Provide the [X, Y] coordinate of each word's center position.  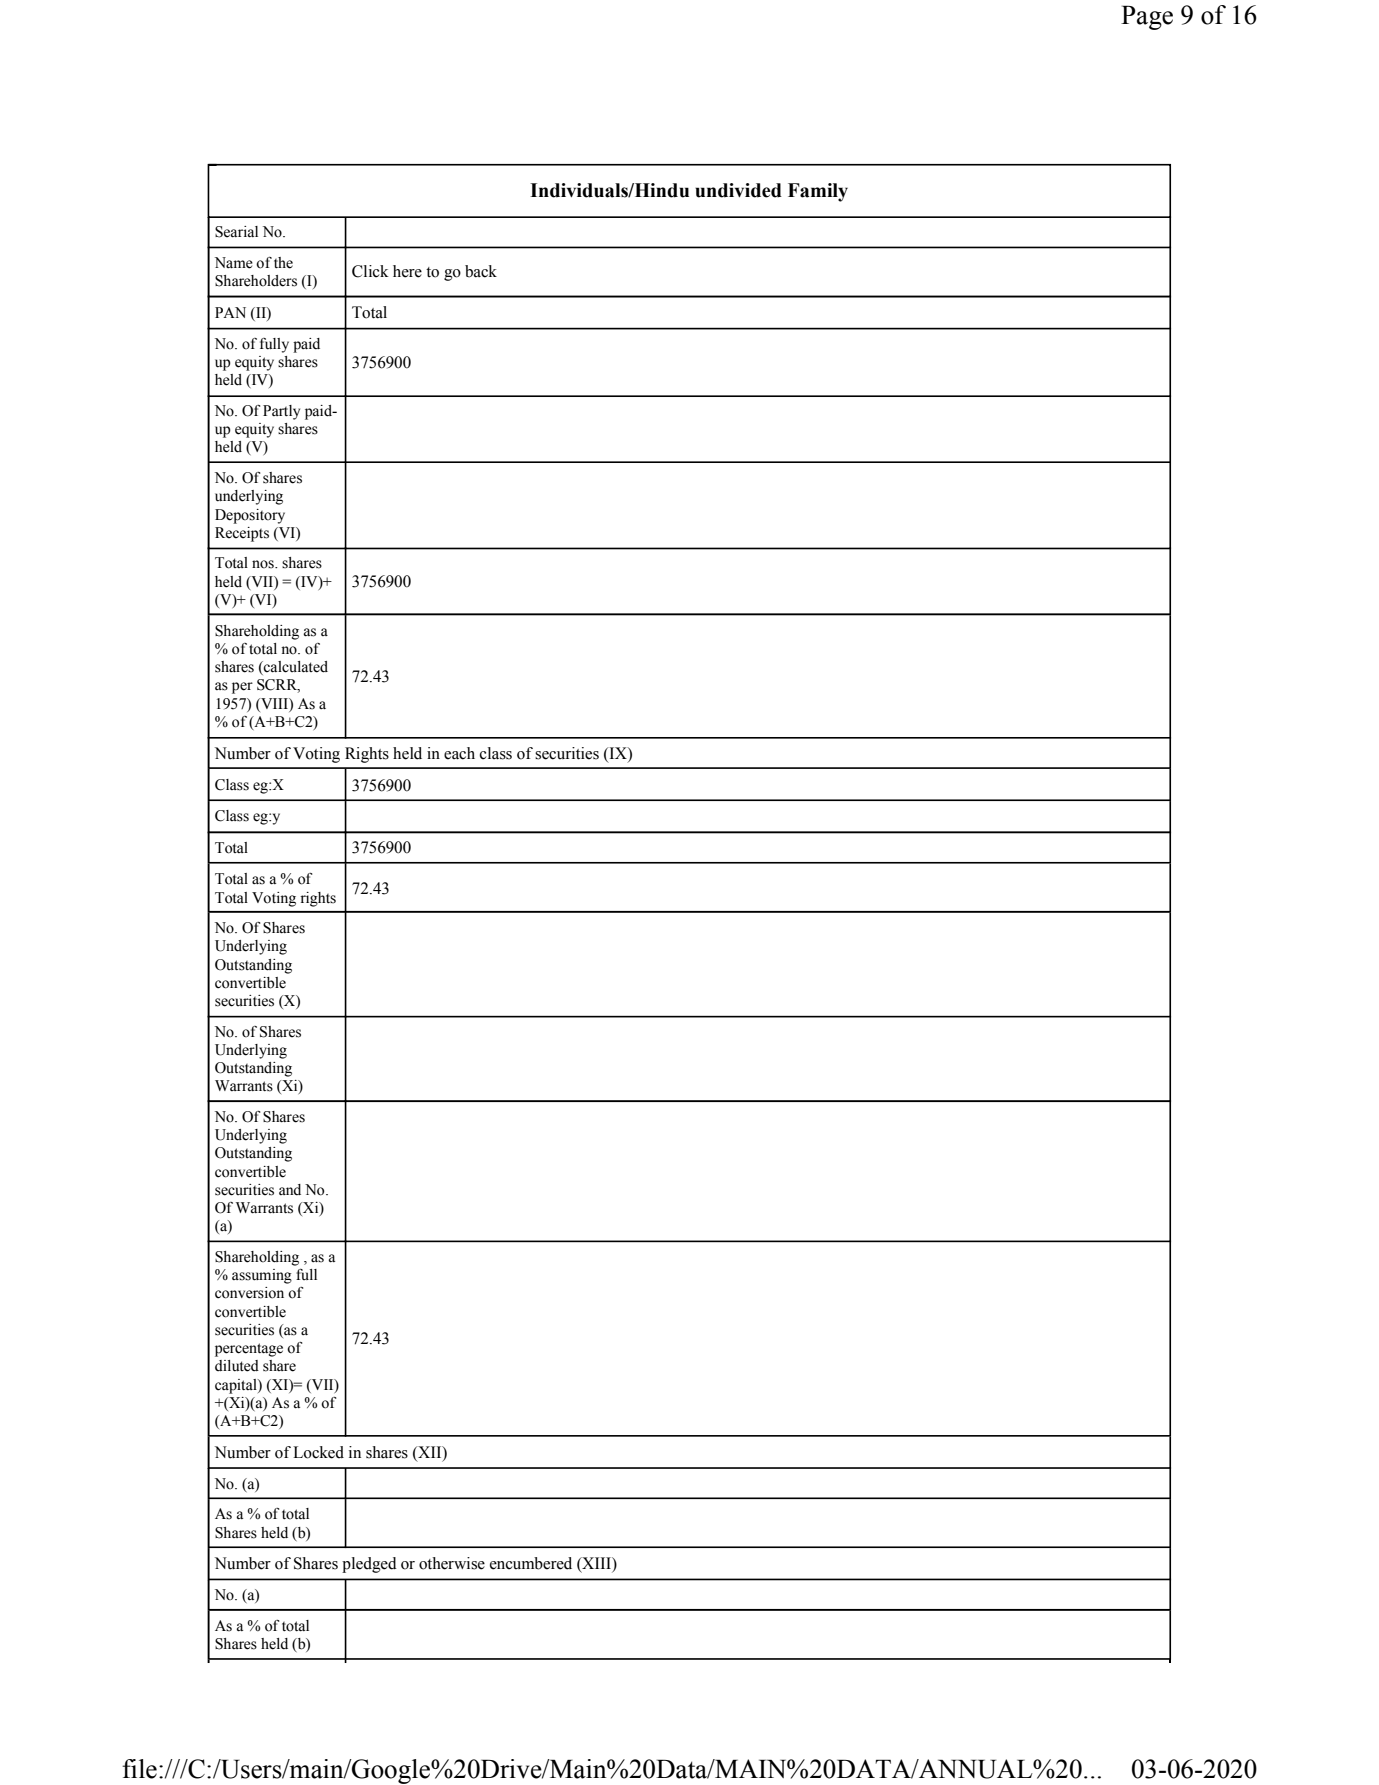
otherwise [452, 1563]
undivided [738, 190]
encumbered [531, 1563]
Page [1147, 17]
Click [370, 271]
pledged [369, 1565]
